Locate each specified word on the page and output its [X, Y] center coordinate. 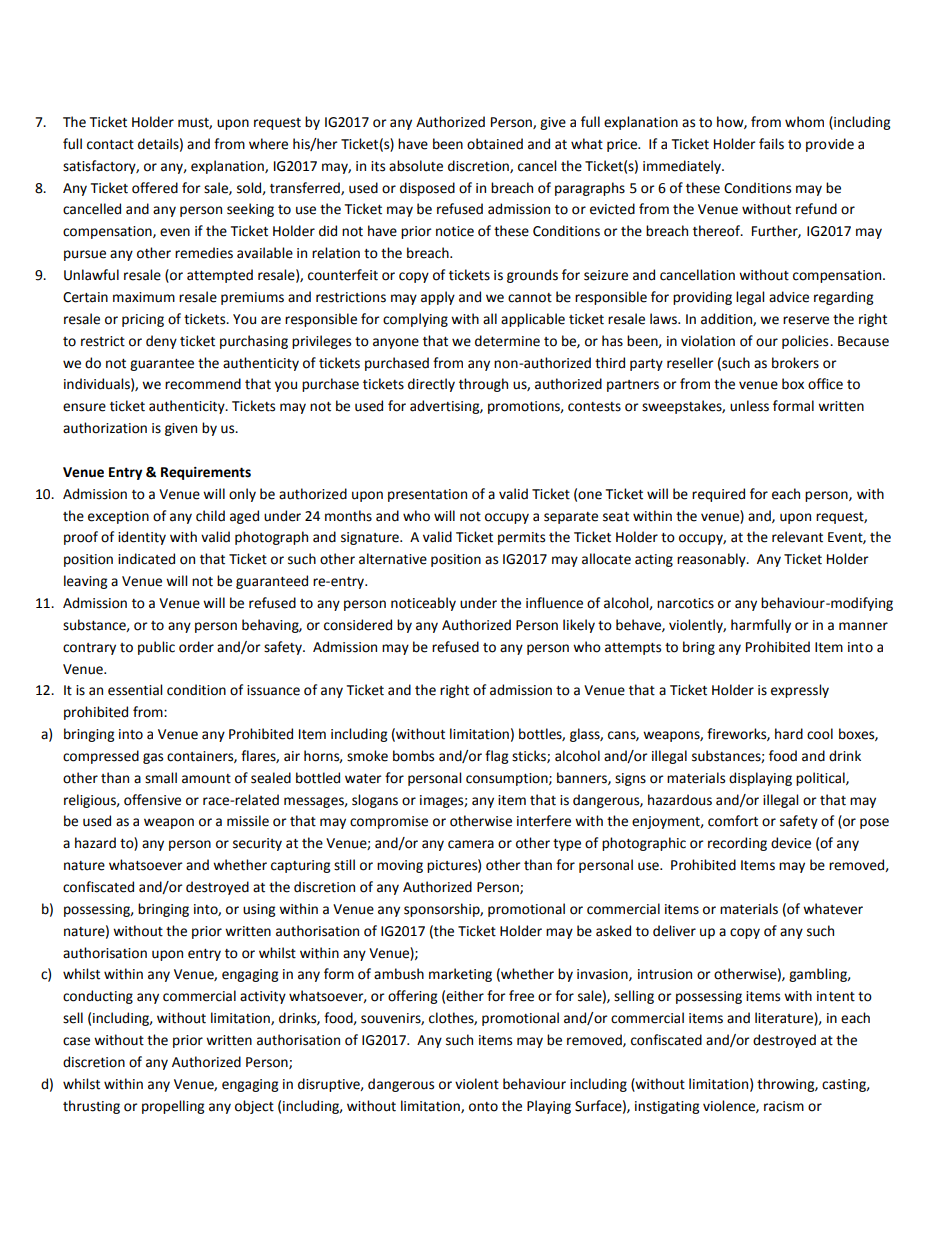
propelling [173, 1107]
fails [771, 144]
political [821, 779]
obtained [495, 144]
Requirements [206, 473]
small [161, 778]
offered [155, 188]
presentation [427, 495]
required [718, 495]
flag [496, 757]
